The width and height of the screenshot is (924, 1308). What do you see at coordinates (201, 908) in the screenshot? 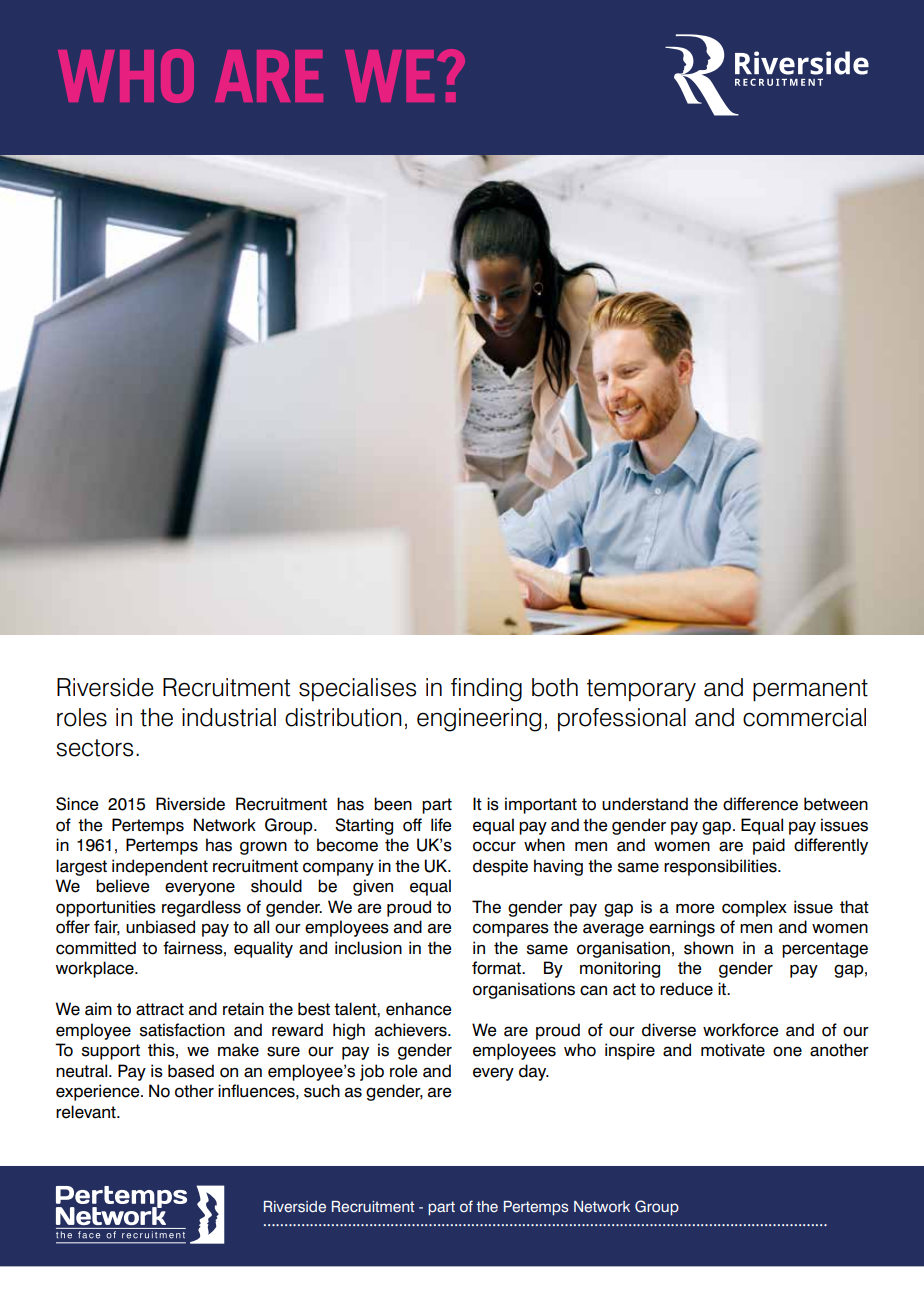
I see `regardless` at bounding box center [201, 908].
